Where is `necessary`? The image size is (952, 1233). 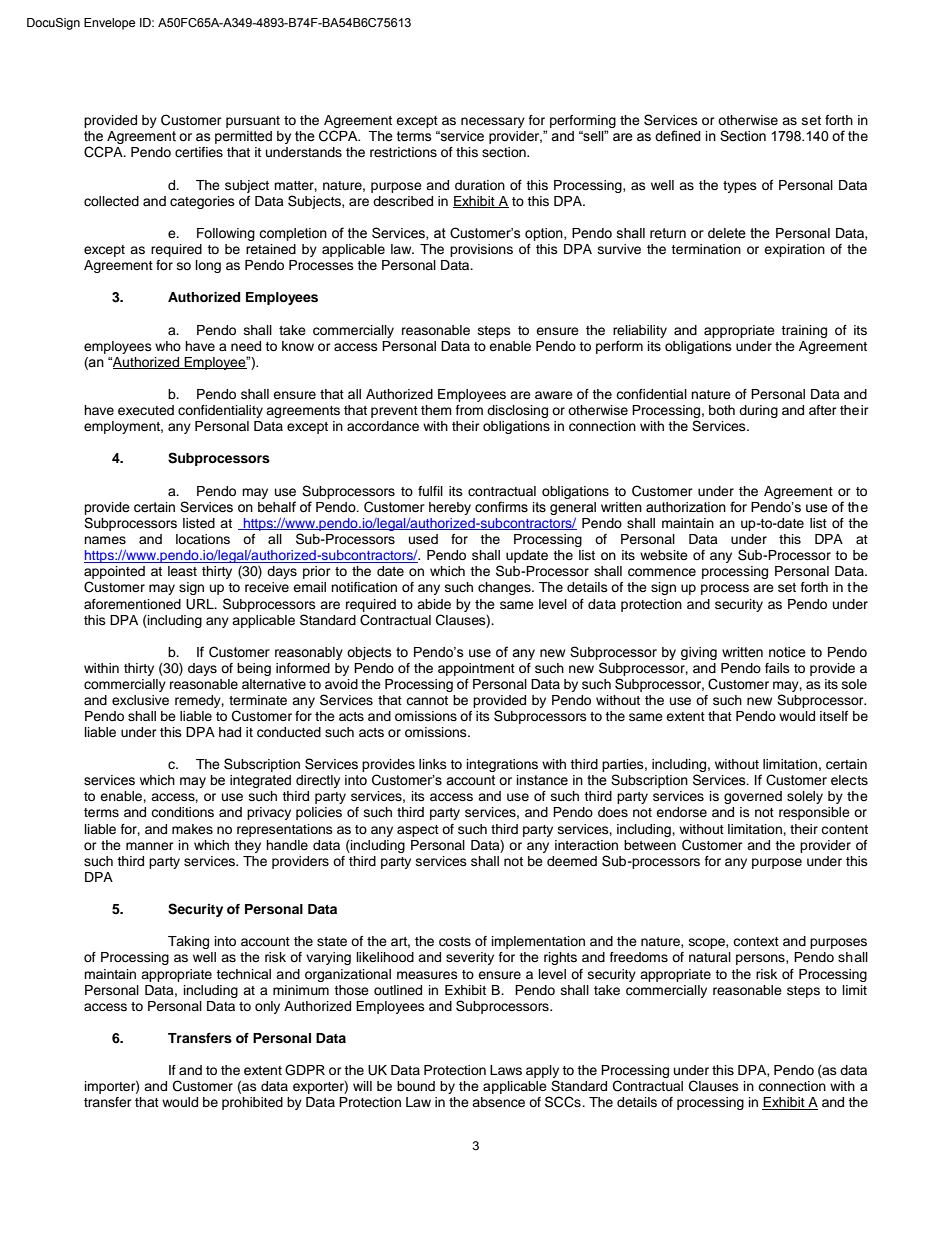 necessary is located at coordinates (493, 122).
